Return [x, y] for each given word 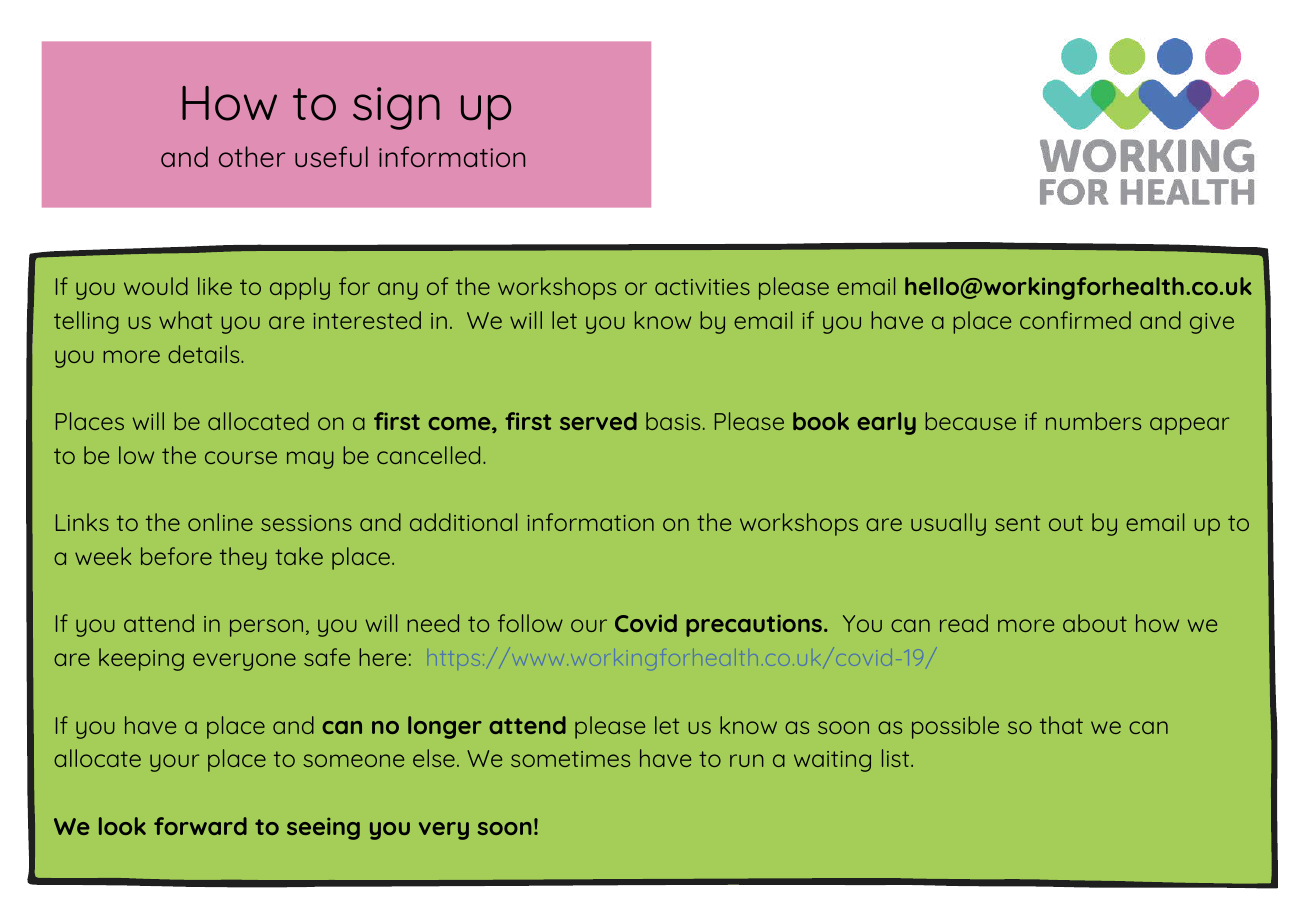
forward [200, 826]
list [897, 758]
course [241, 457]
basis [673, 421]
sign [396, 108]
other [252, 156]
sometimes [570, 759]
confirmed [1075, 320]
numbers [1093, 421]
